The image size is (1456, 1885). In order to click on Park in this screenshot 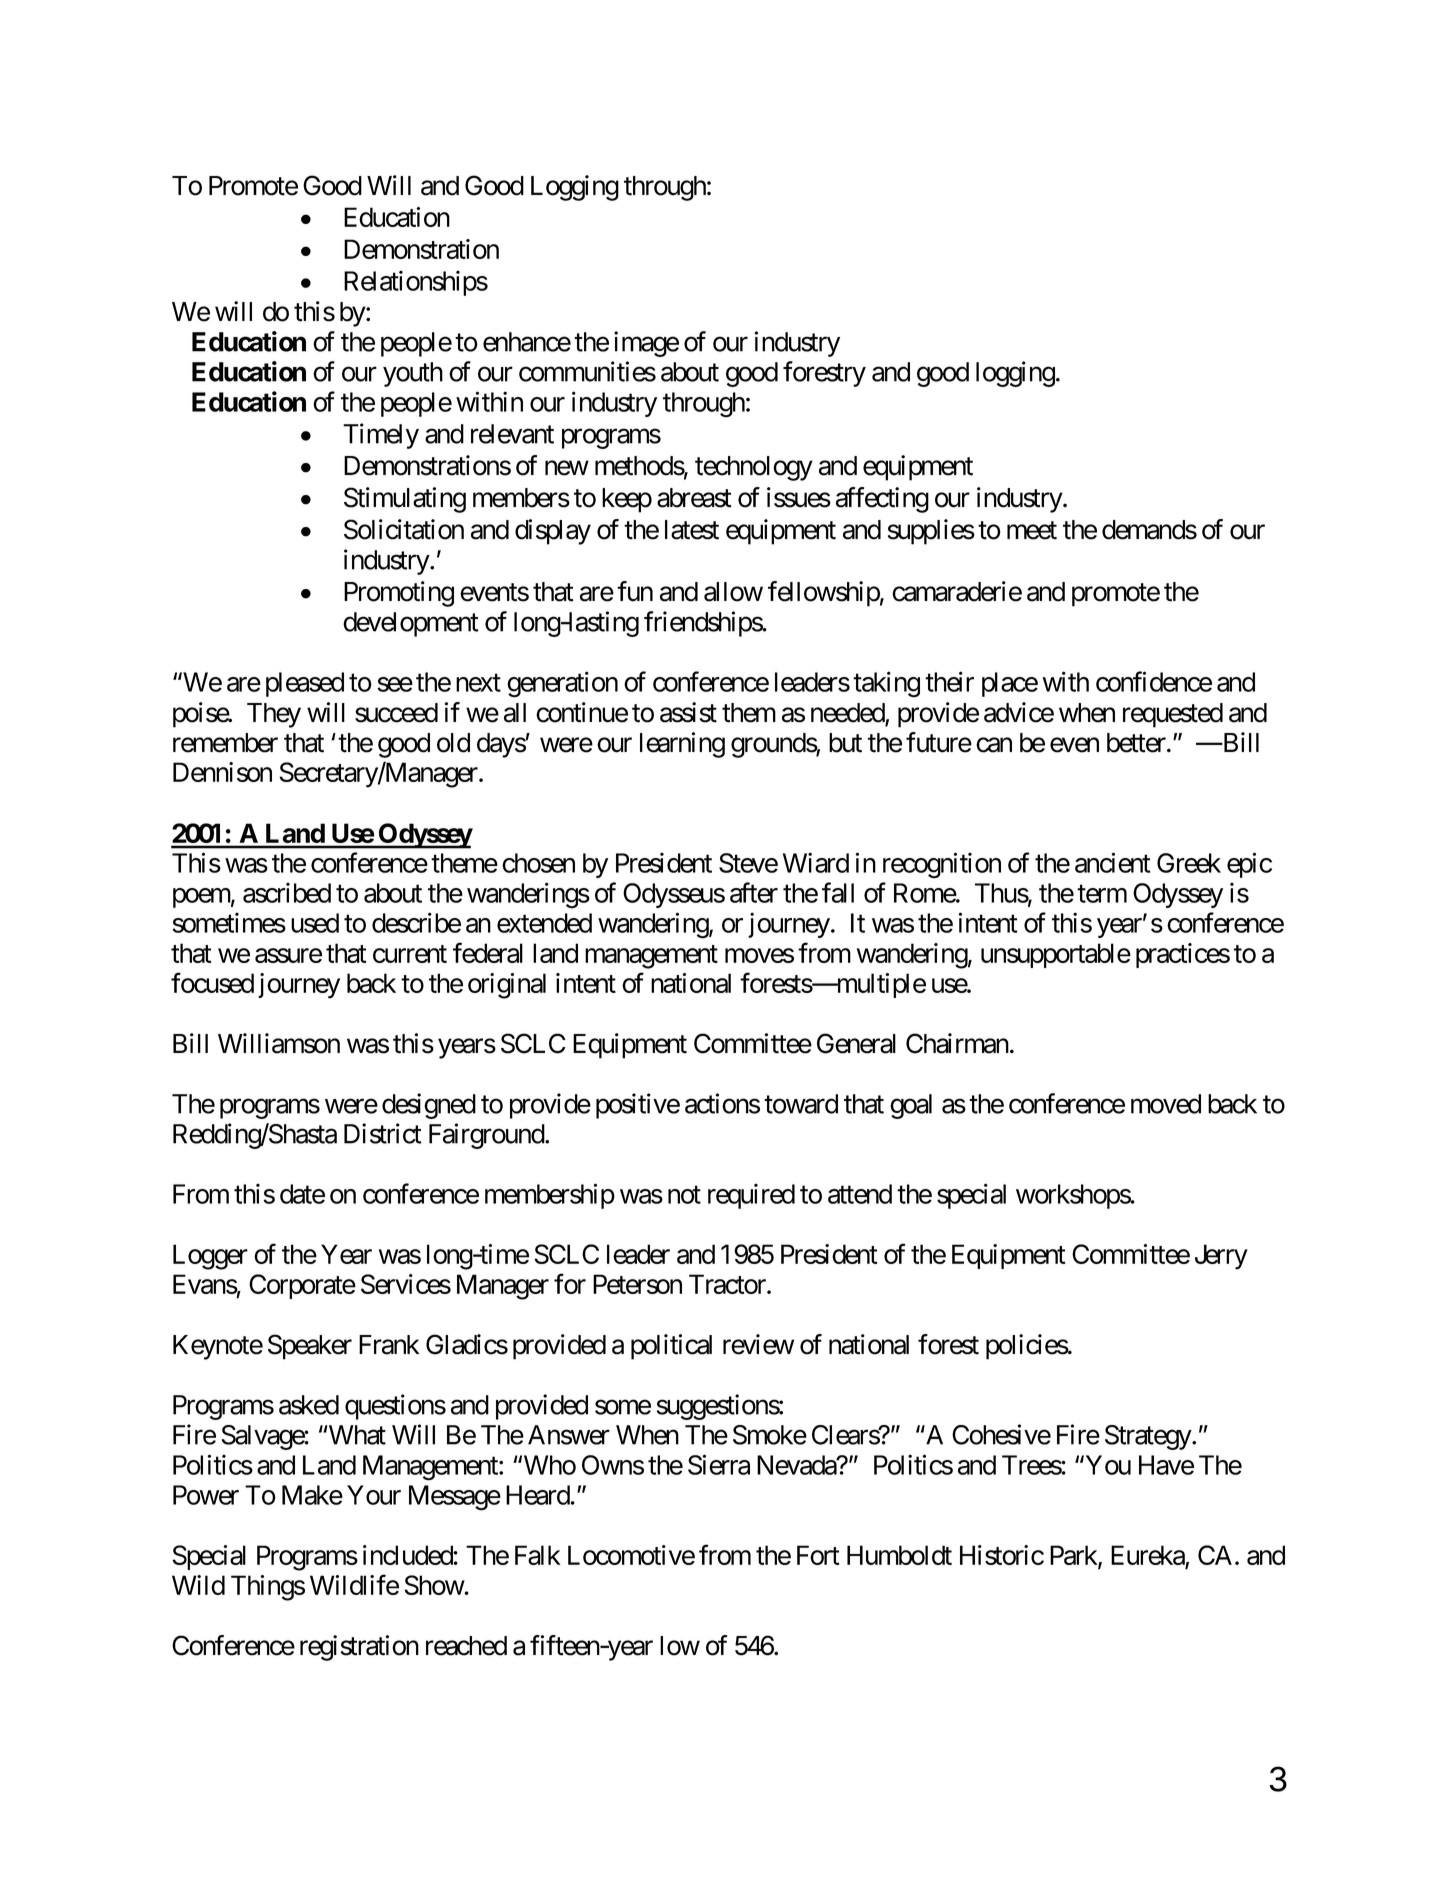, I will do `click(1074, 1556)`.
